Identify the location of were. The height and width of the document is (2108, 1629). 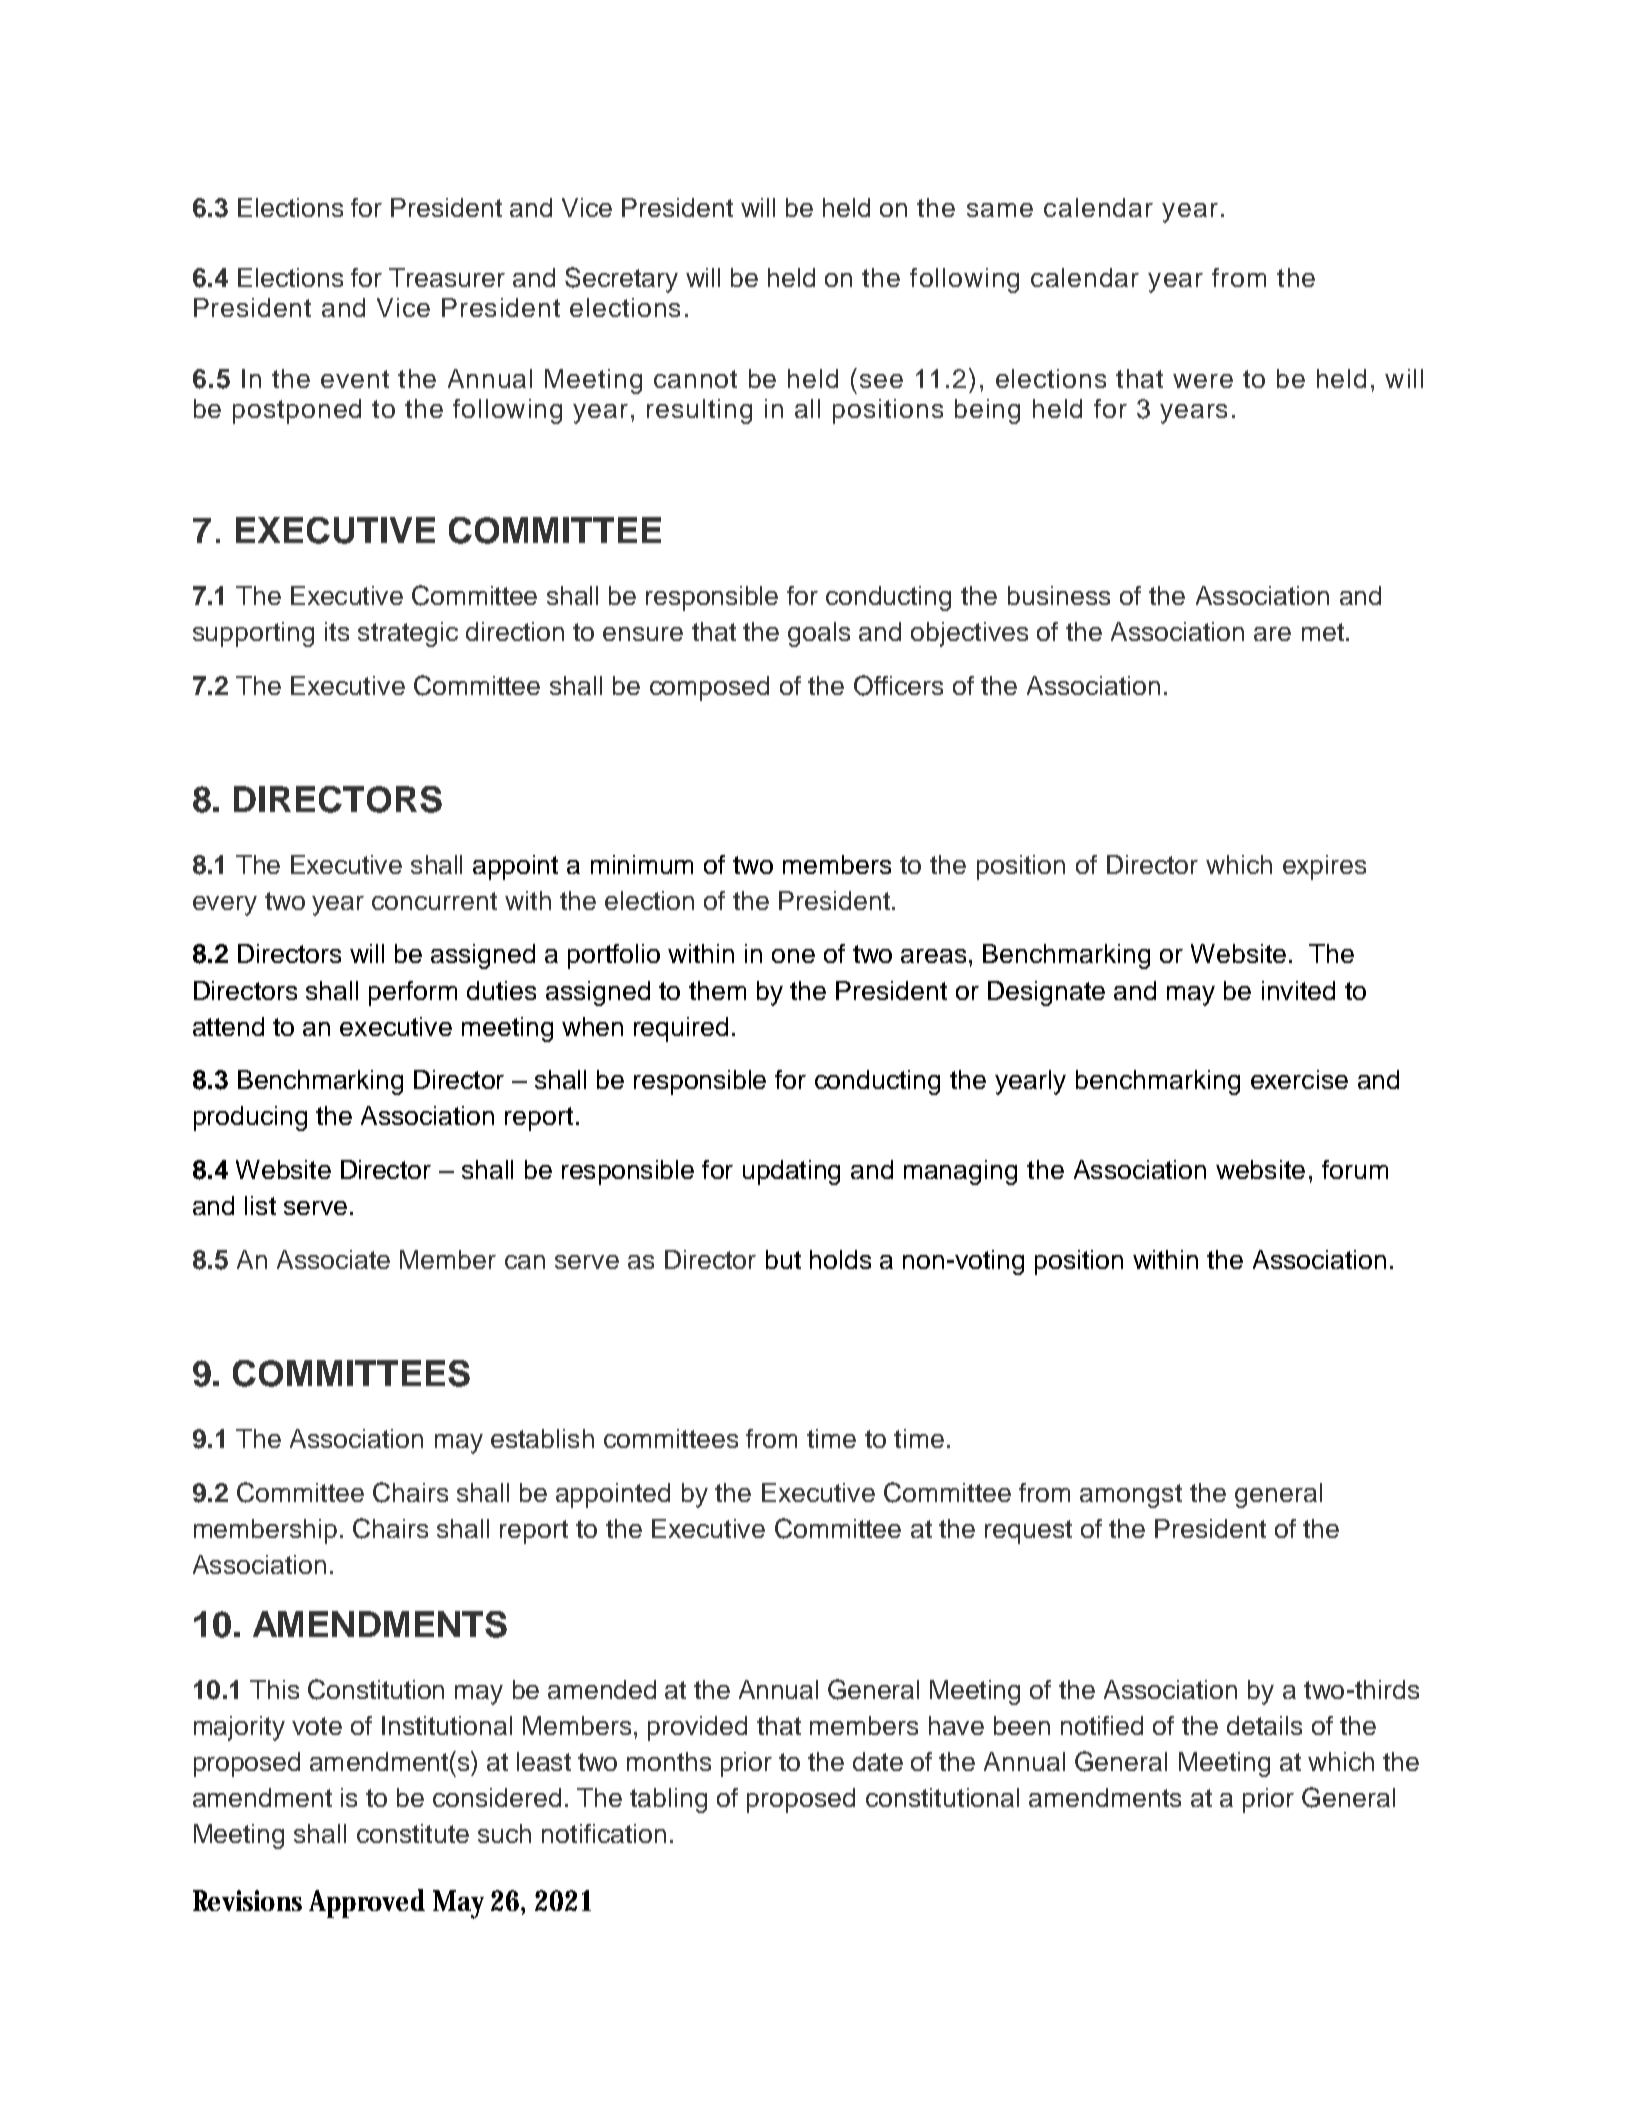
(1203, 381).
